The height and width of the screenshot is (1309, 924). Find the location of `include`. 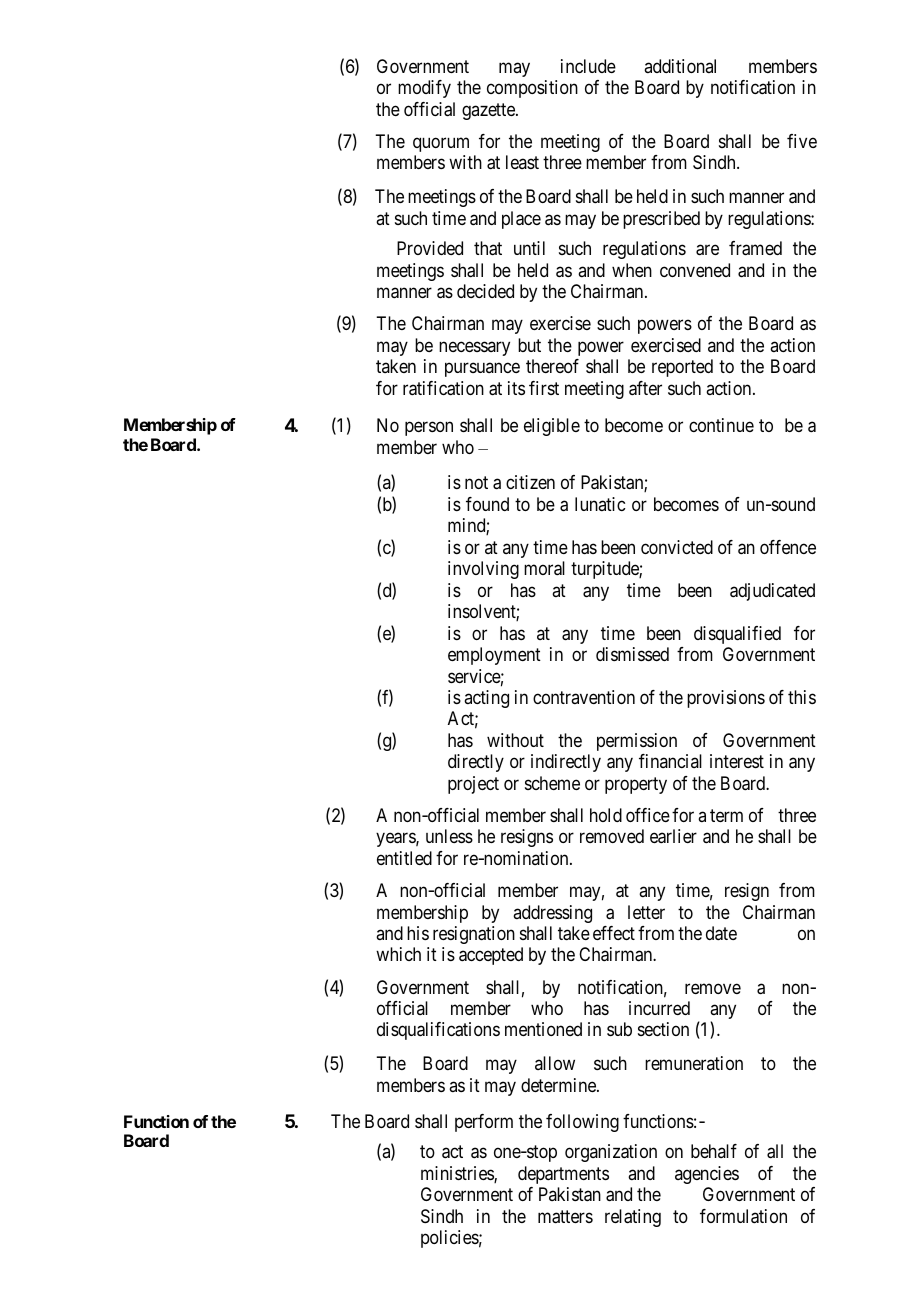

include is located at coordinates (588, 66).
